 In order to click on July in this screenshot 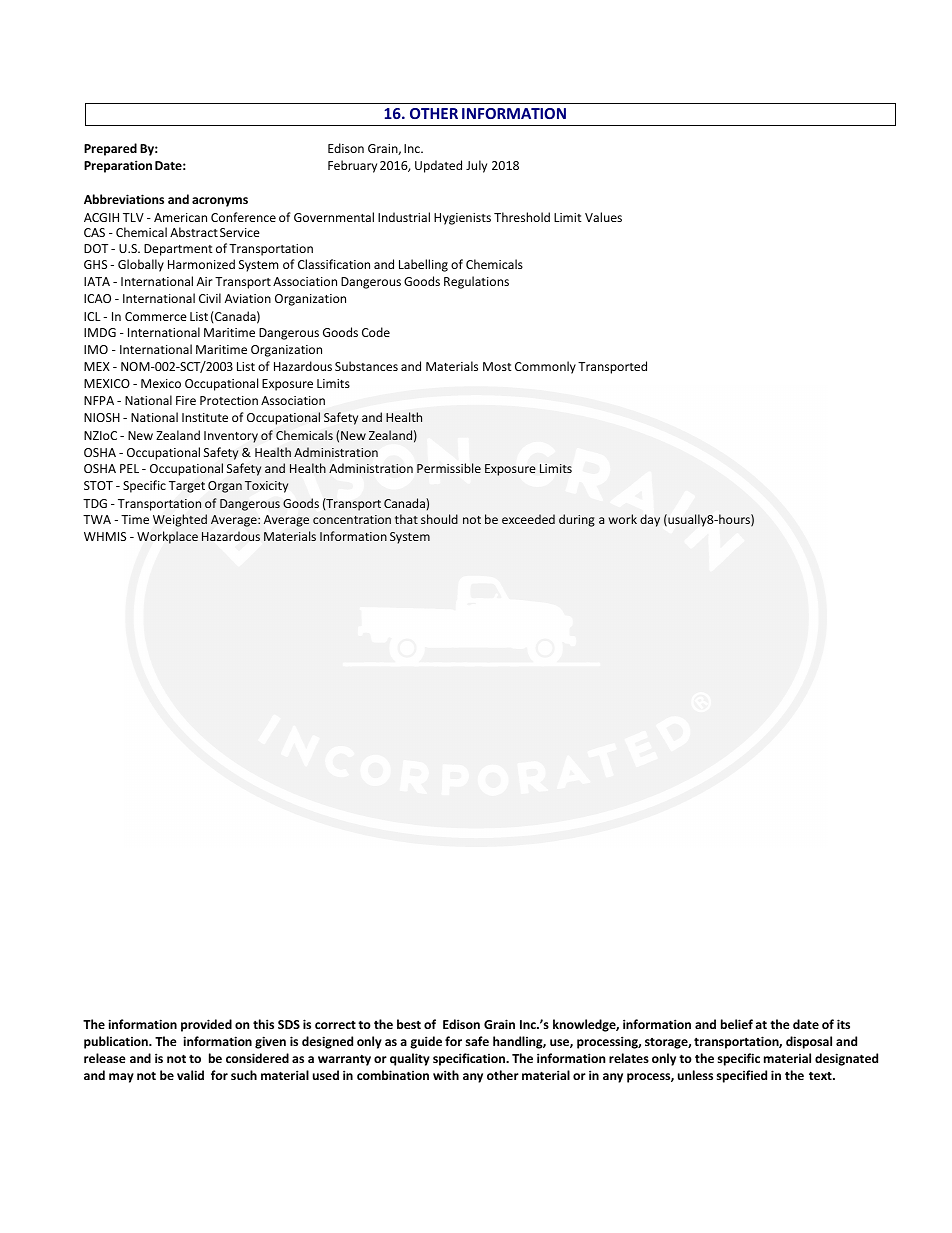, I will do `click(476, 166)`.
